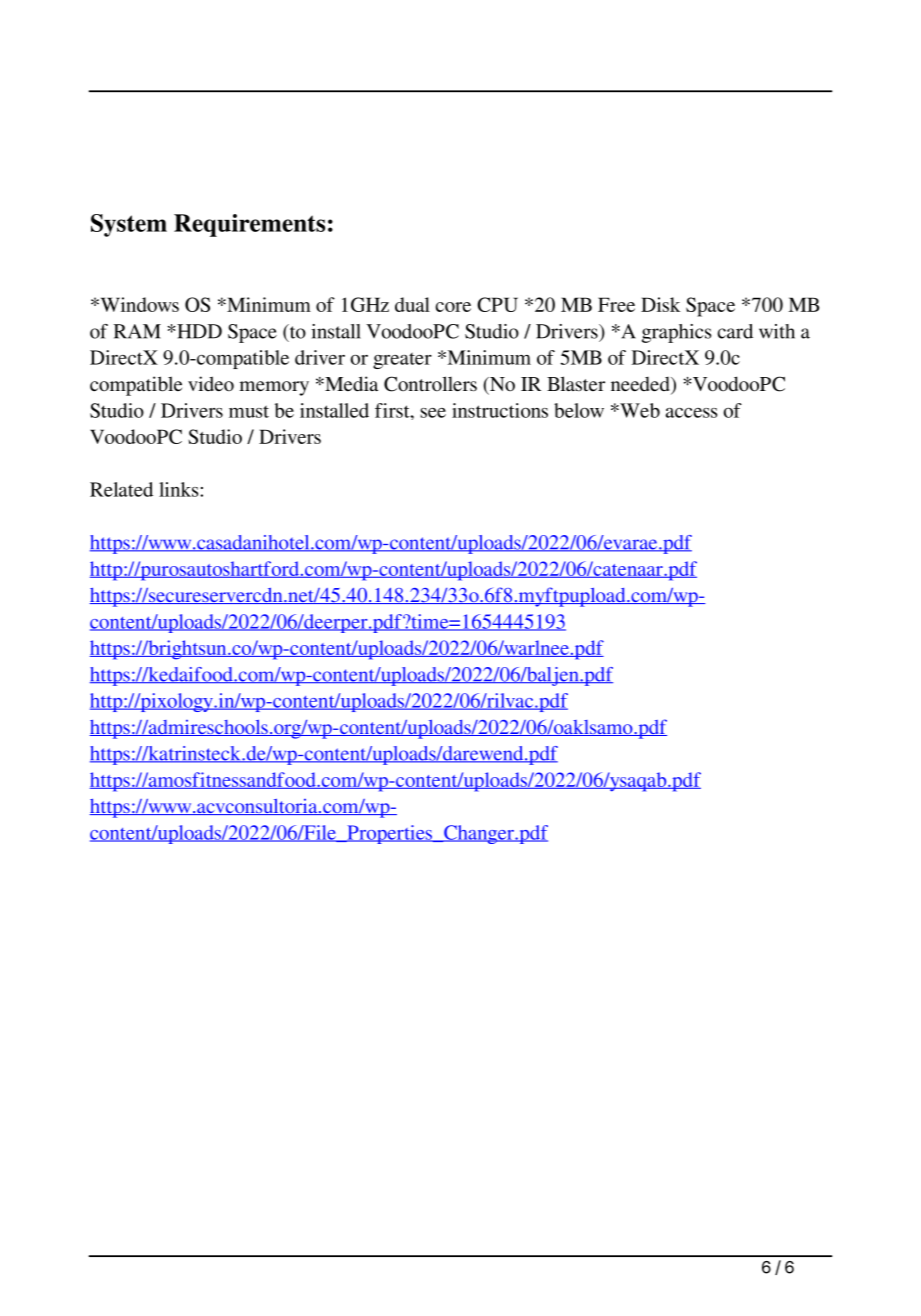  Describe the element at coordinates (691, 413) in the screenshot. I see `access` at that location.
